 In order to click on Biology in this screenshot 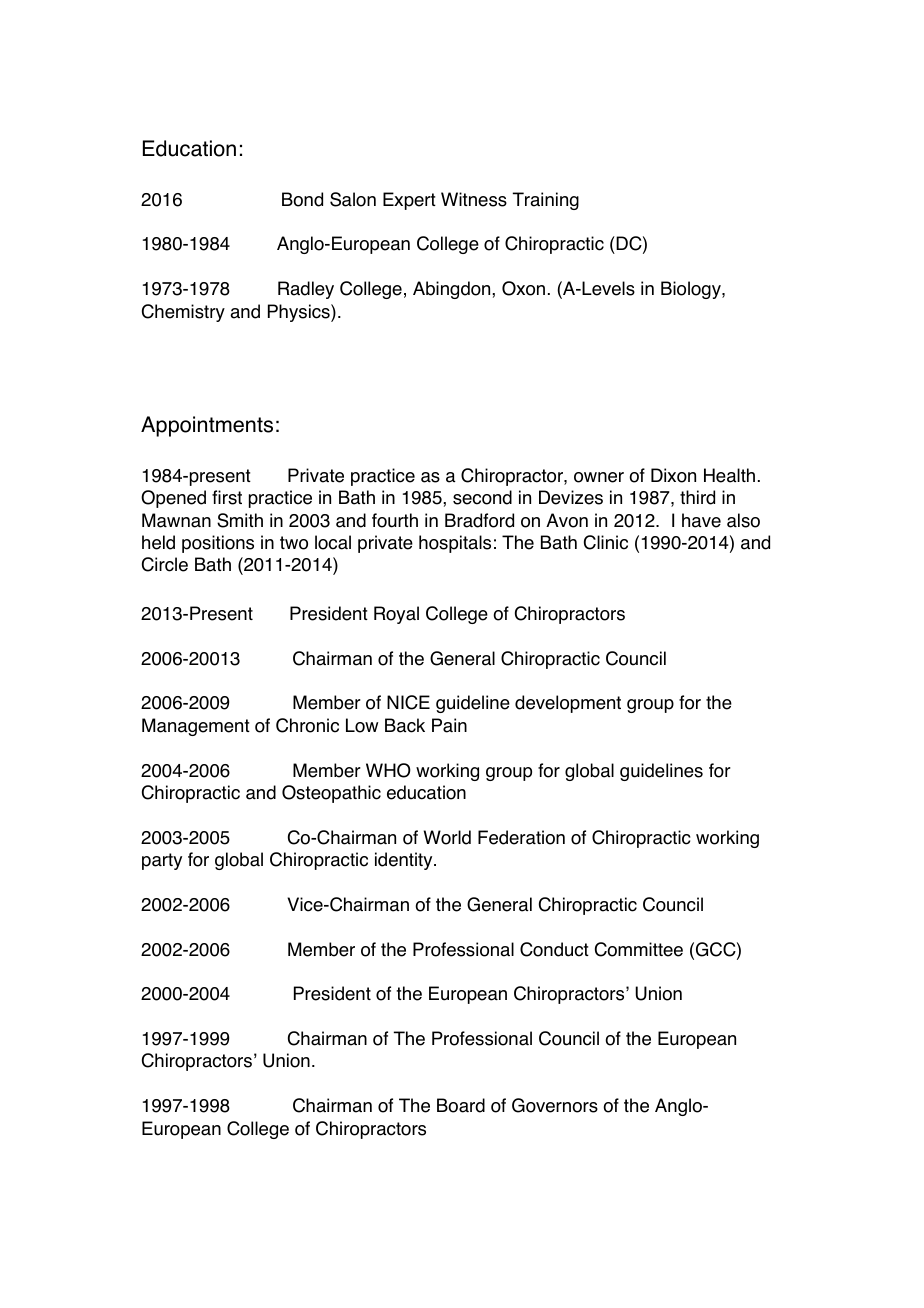, I will do `click(692, 290)`.
